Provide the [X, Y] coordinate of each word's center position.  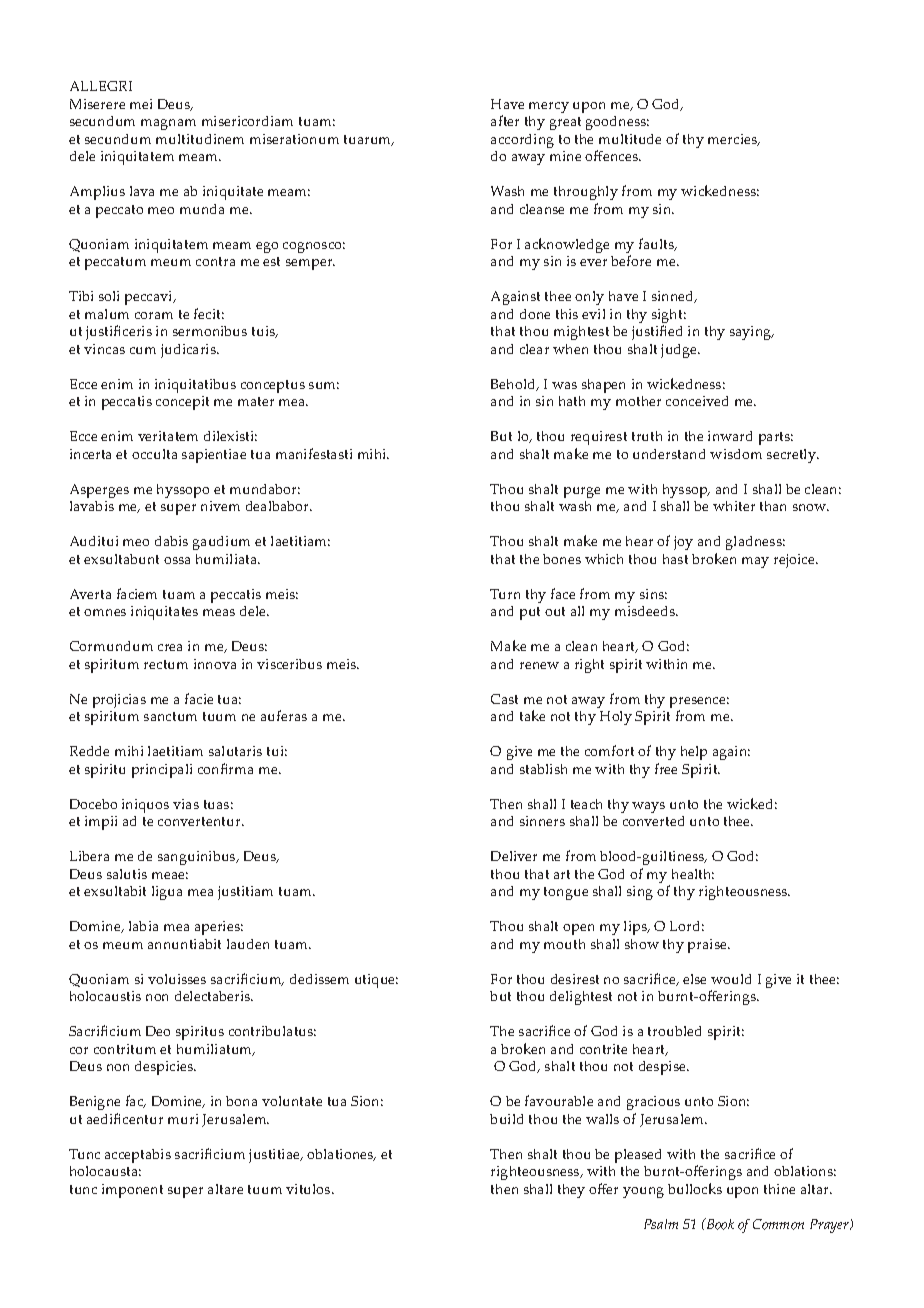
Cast [504, 699]
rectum [166, 664]
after [505, 120]
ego [267, 247]
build [506, 1119]
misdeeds [646, 611]
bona [241, 1101]
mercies [734, 140]
